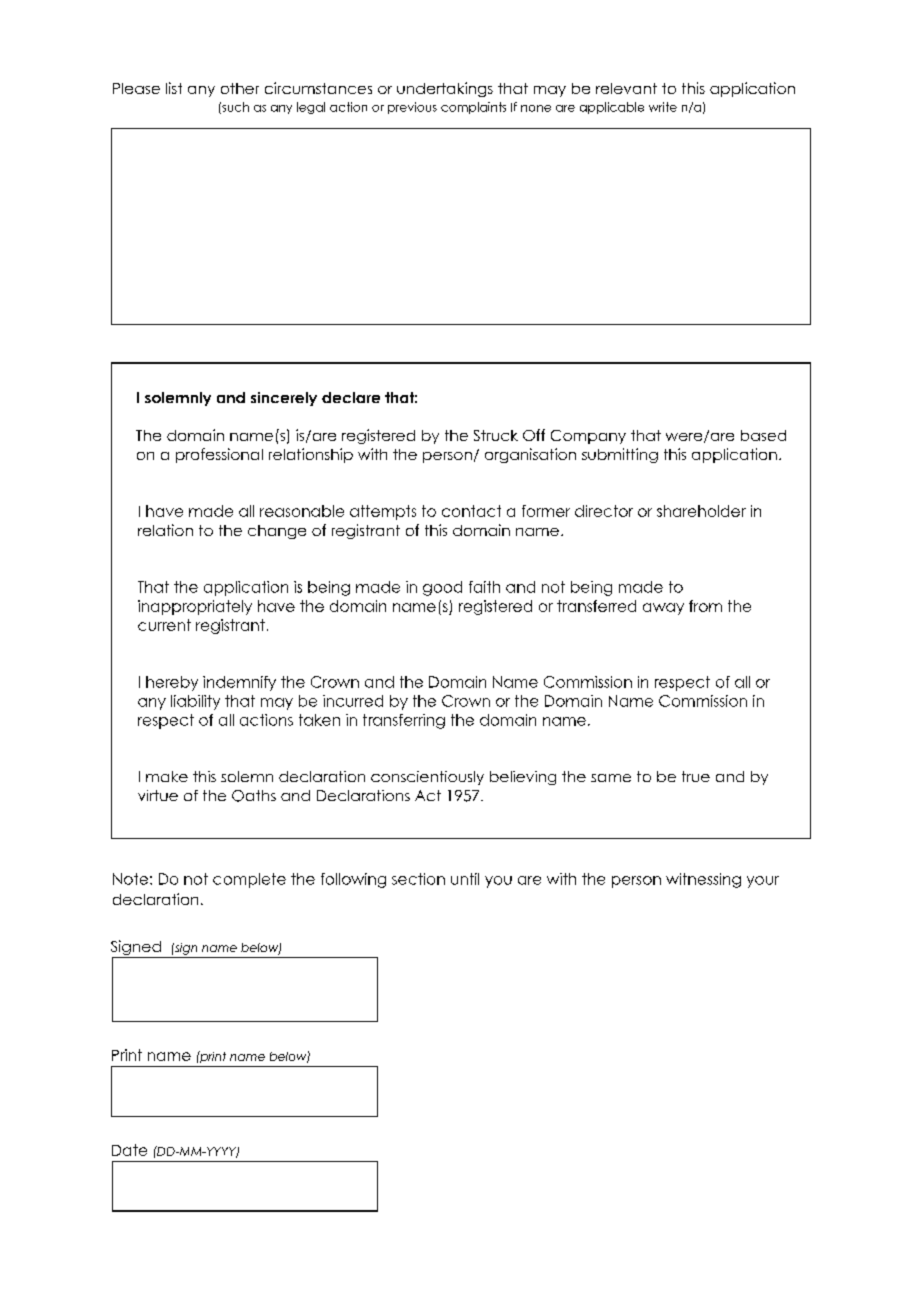 The height and width of the screenshot is (1308, 924). I want to click on true, so click(696, 776).
